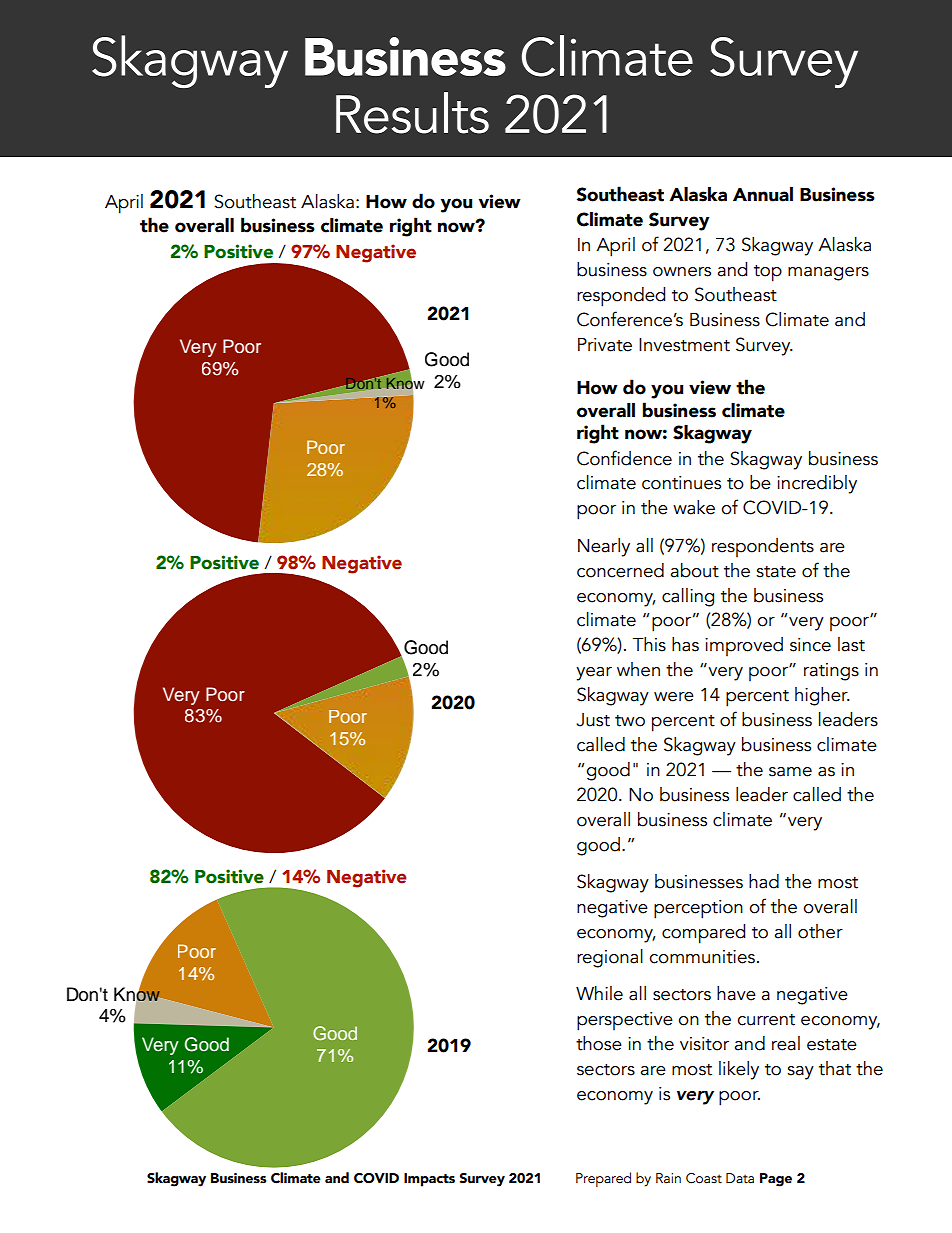 This screenshot has width=952, height=1233. Describe the element at coordinates (682, 272) in the screenshot. I see `owners` at that location.
